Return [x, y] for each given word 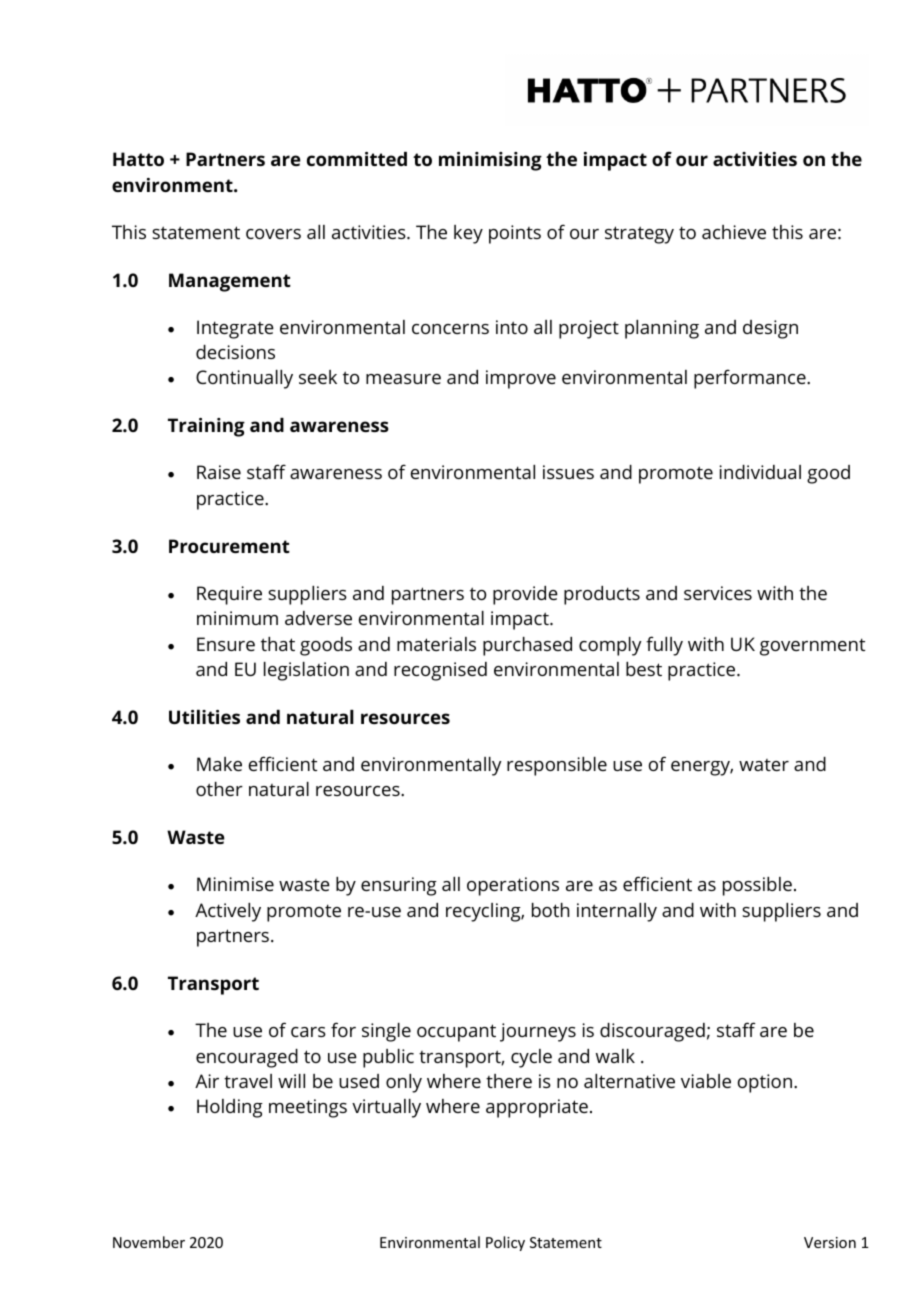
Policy [505, 1243]
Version [830, 1242]
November [149, 1242]
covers [273, 234]
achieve [734, 232]
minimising [490, 161]
